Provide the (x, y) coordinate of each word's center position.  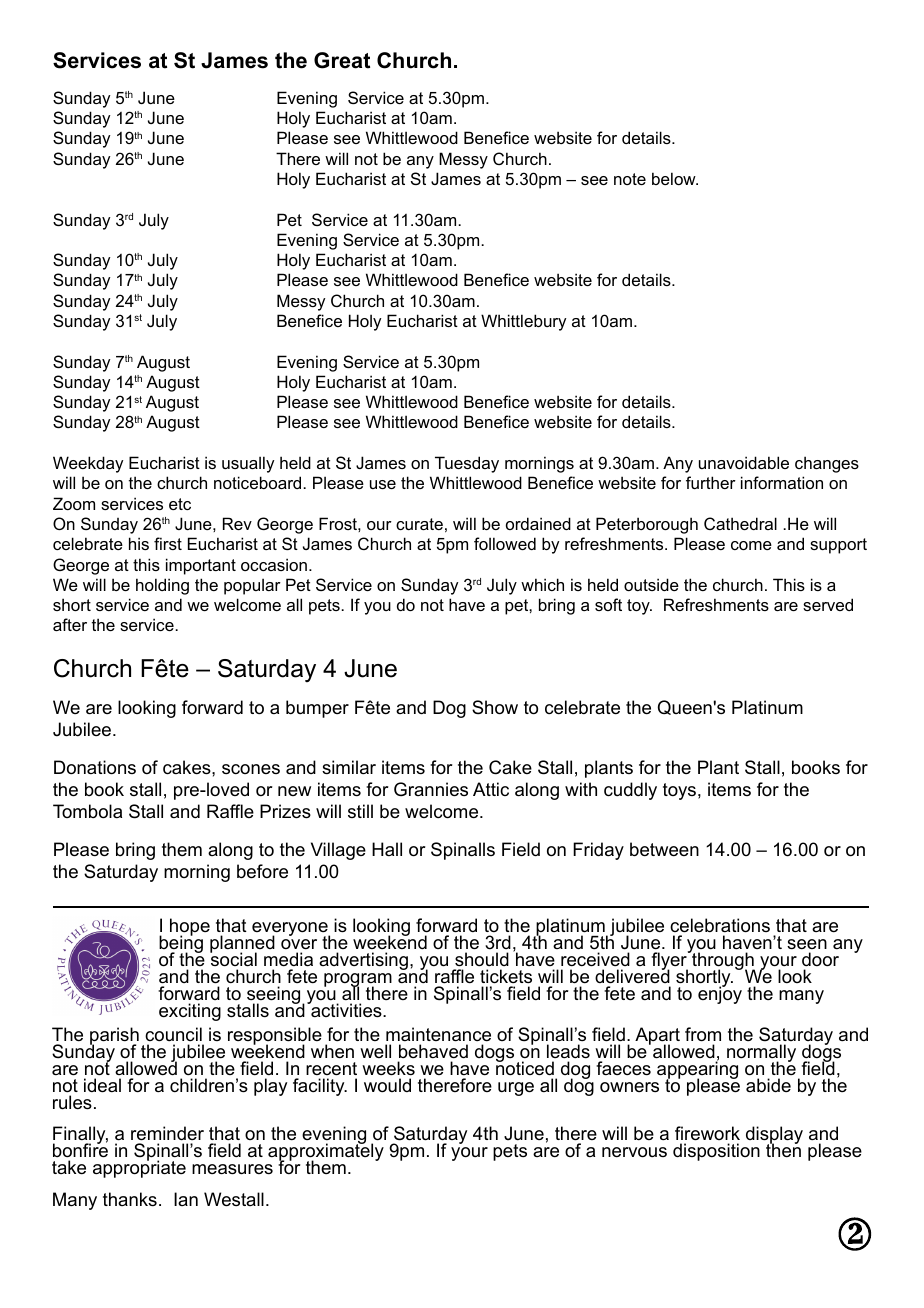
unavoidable (744, 462)
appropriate (139, 1168)
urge (516, 1089)
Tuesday (467, 464)
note (630, 179)
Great (342, 60)
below (675, 178)
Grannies (431, 789)
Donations (95, 767)
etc (180, 504)
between (664, 849)
